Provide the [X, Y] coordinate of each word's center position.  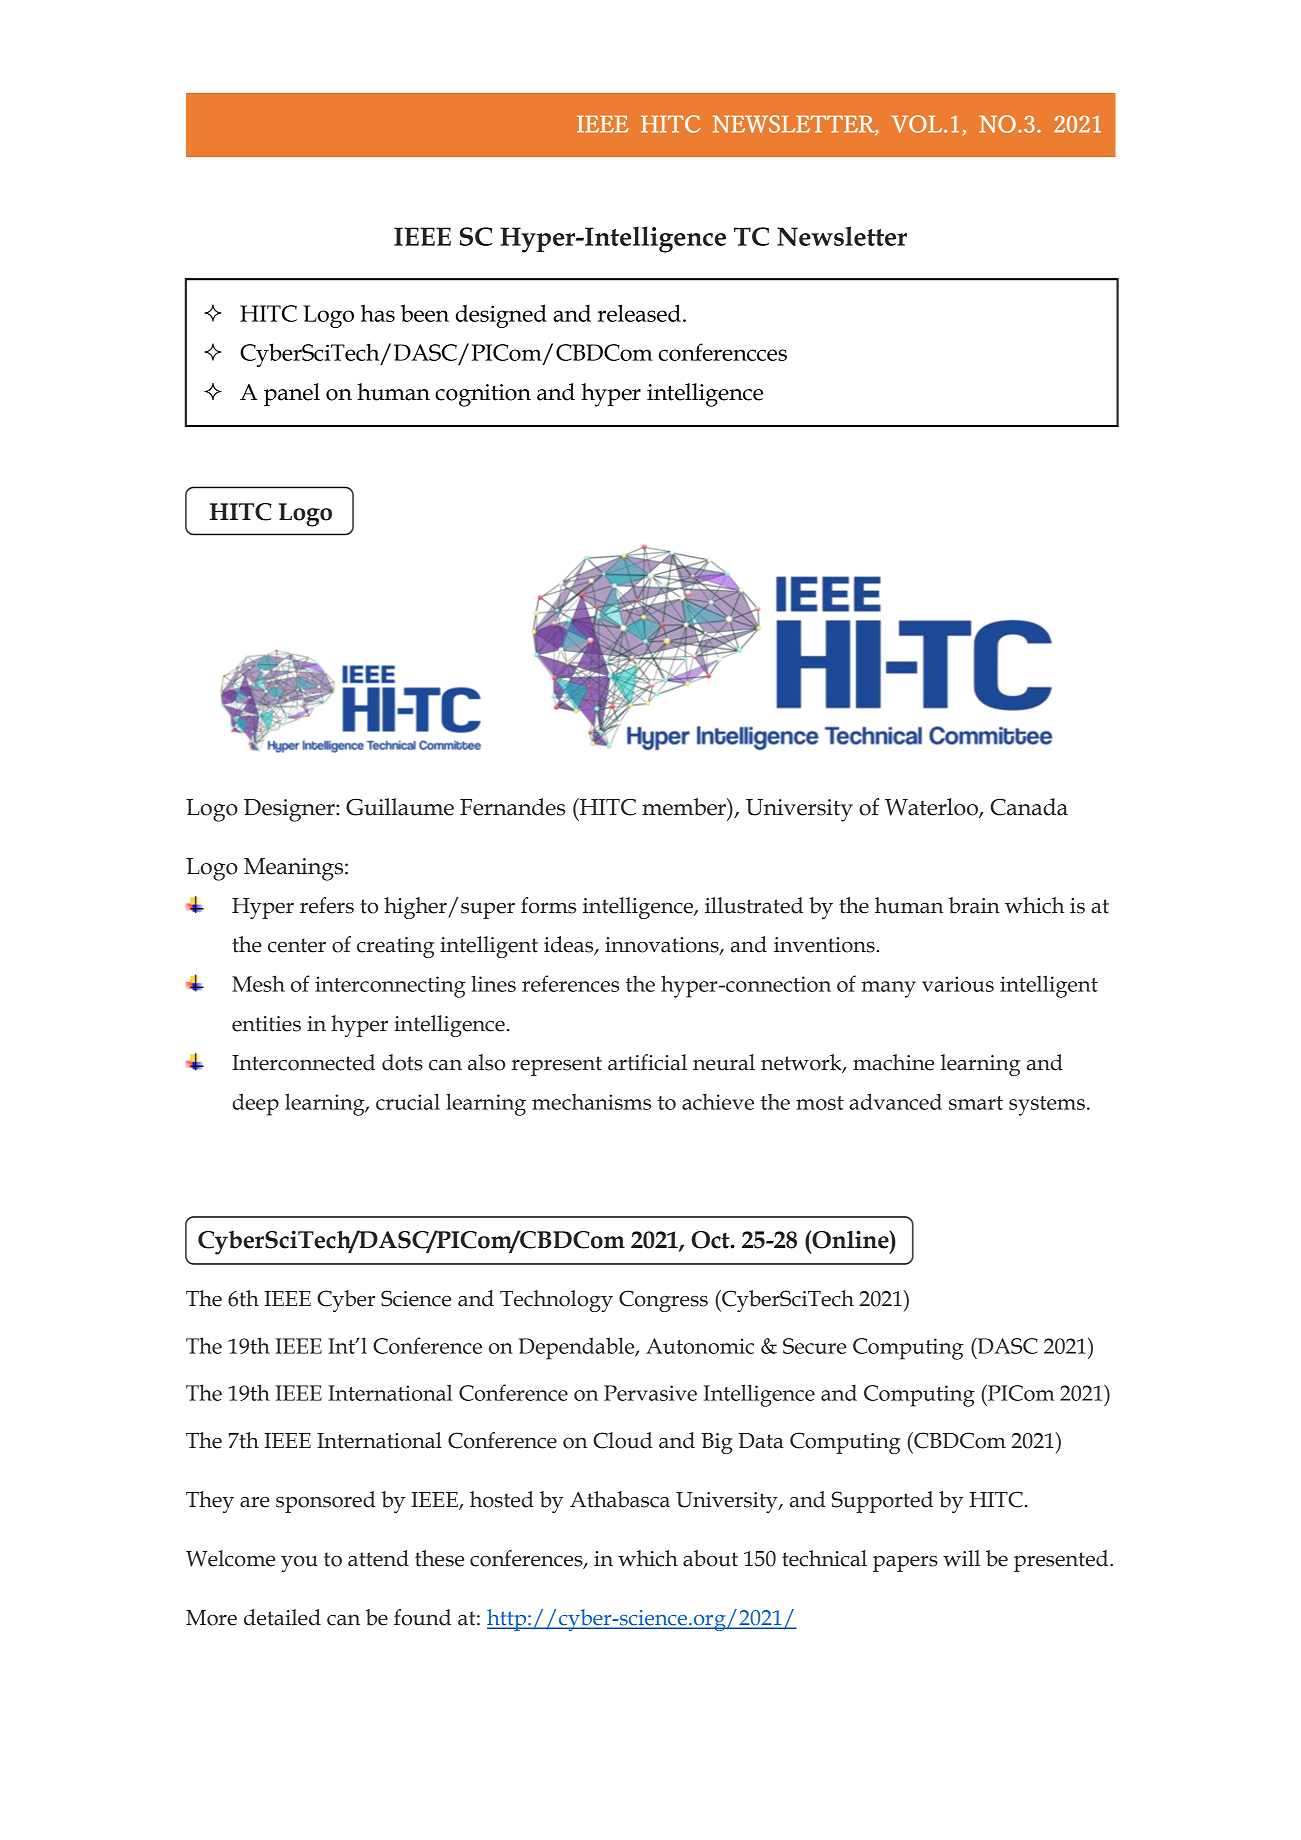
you [299, 1564]
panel [292, 394]
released [639, 313]
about [710, 1558]
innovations [663, 946]
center [297, 945]
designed [501, 316]
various [958, 984]
